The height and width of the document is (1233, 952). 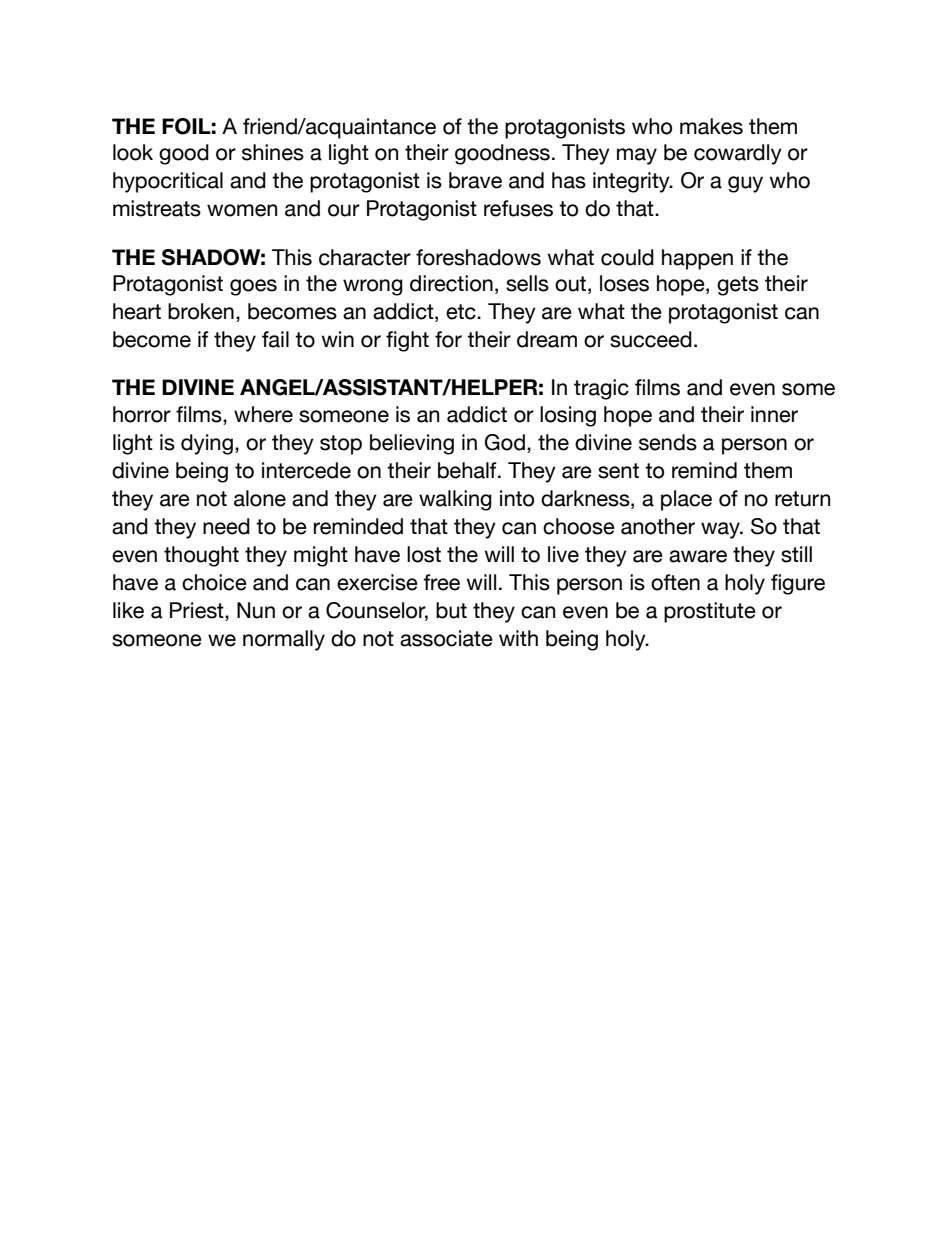 I want to click on where, so click(x=263, y=414).
